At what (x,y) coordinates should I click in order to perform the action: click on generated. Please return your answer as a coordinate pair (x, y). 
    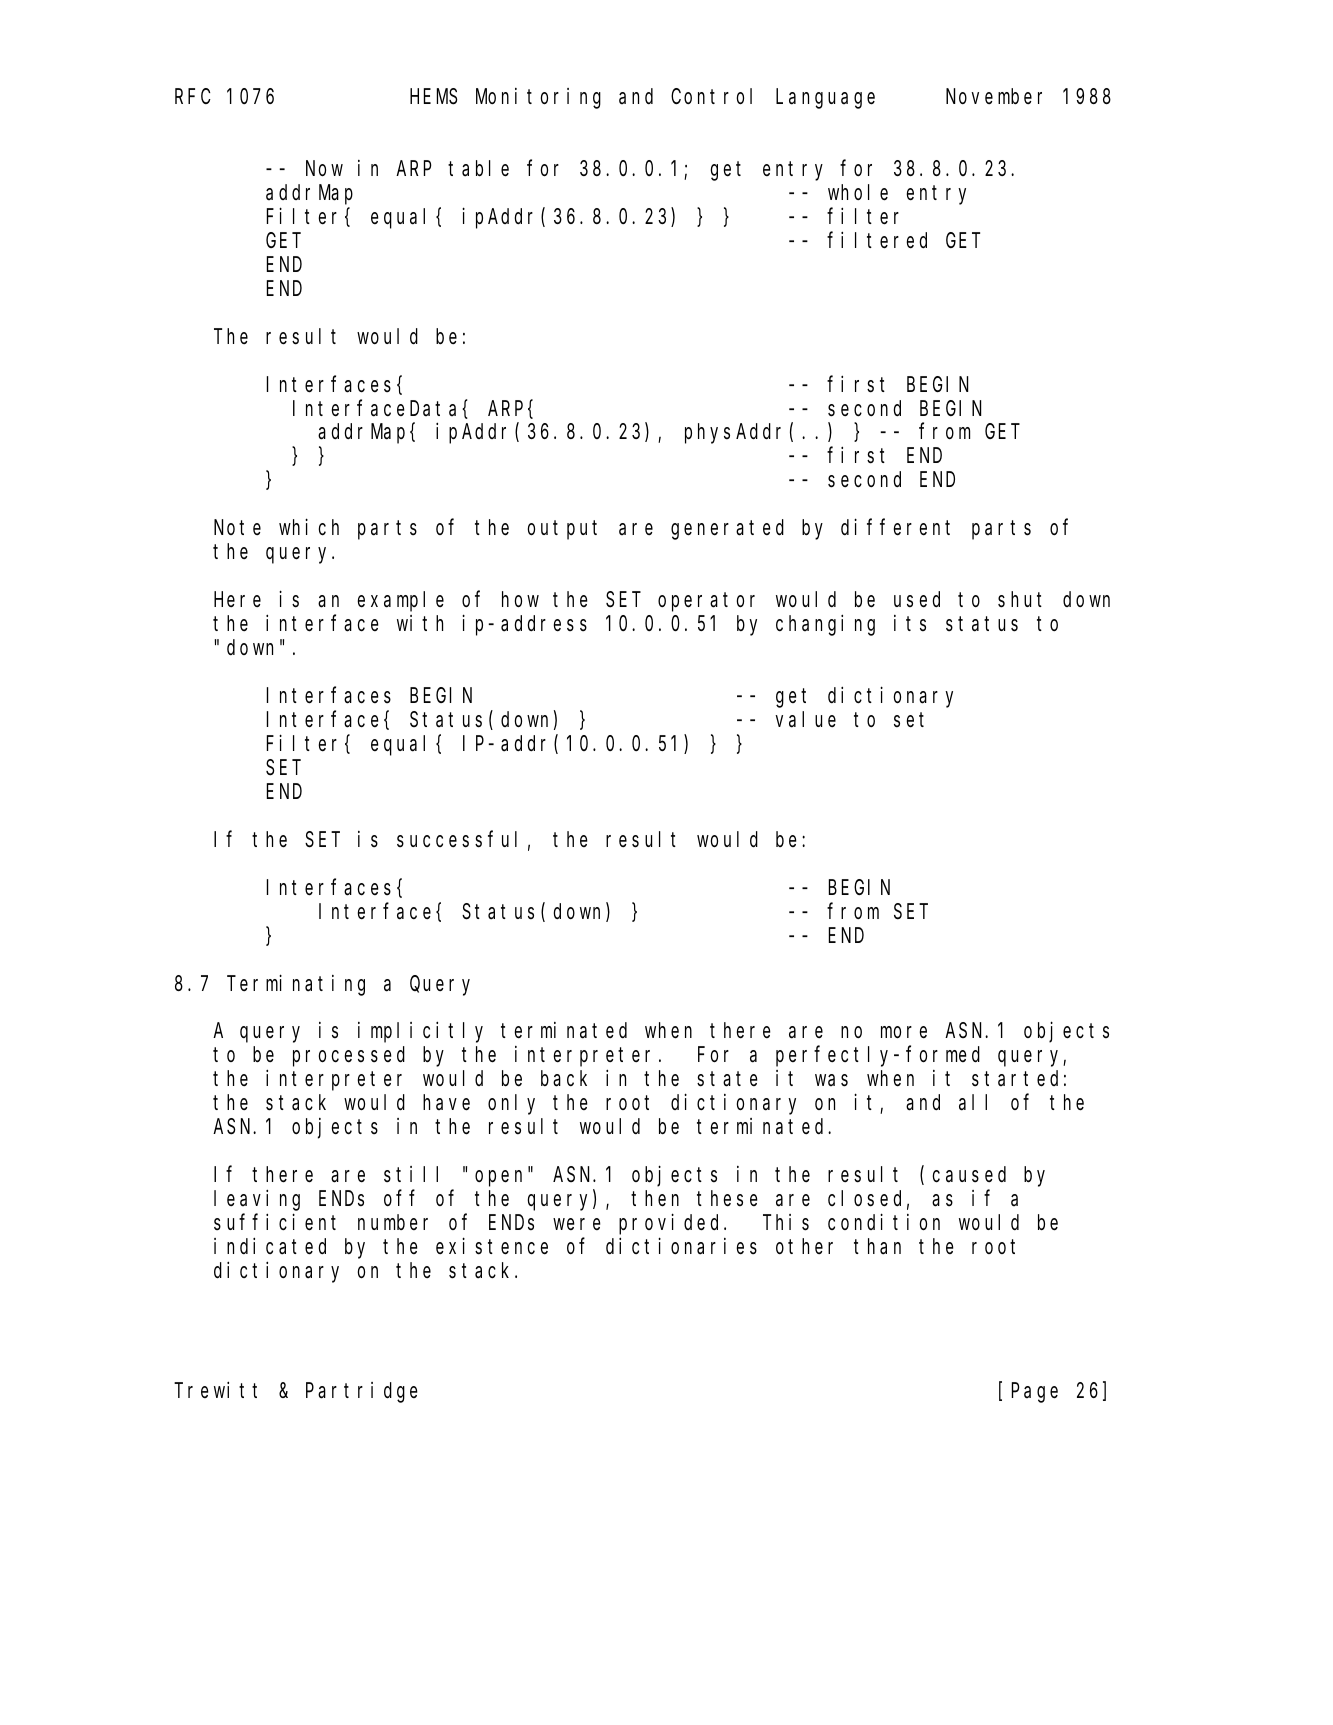
    Looking at the image, I should click on (727, 530).
